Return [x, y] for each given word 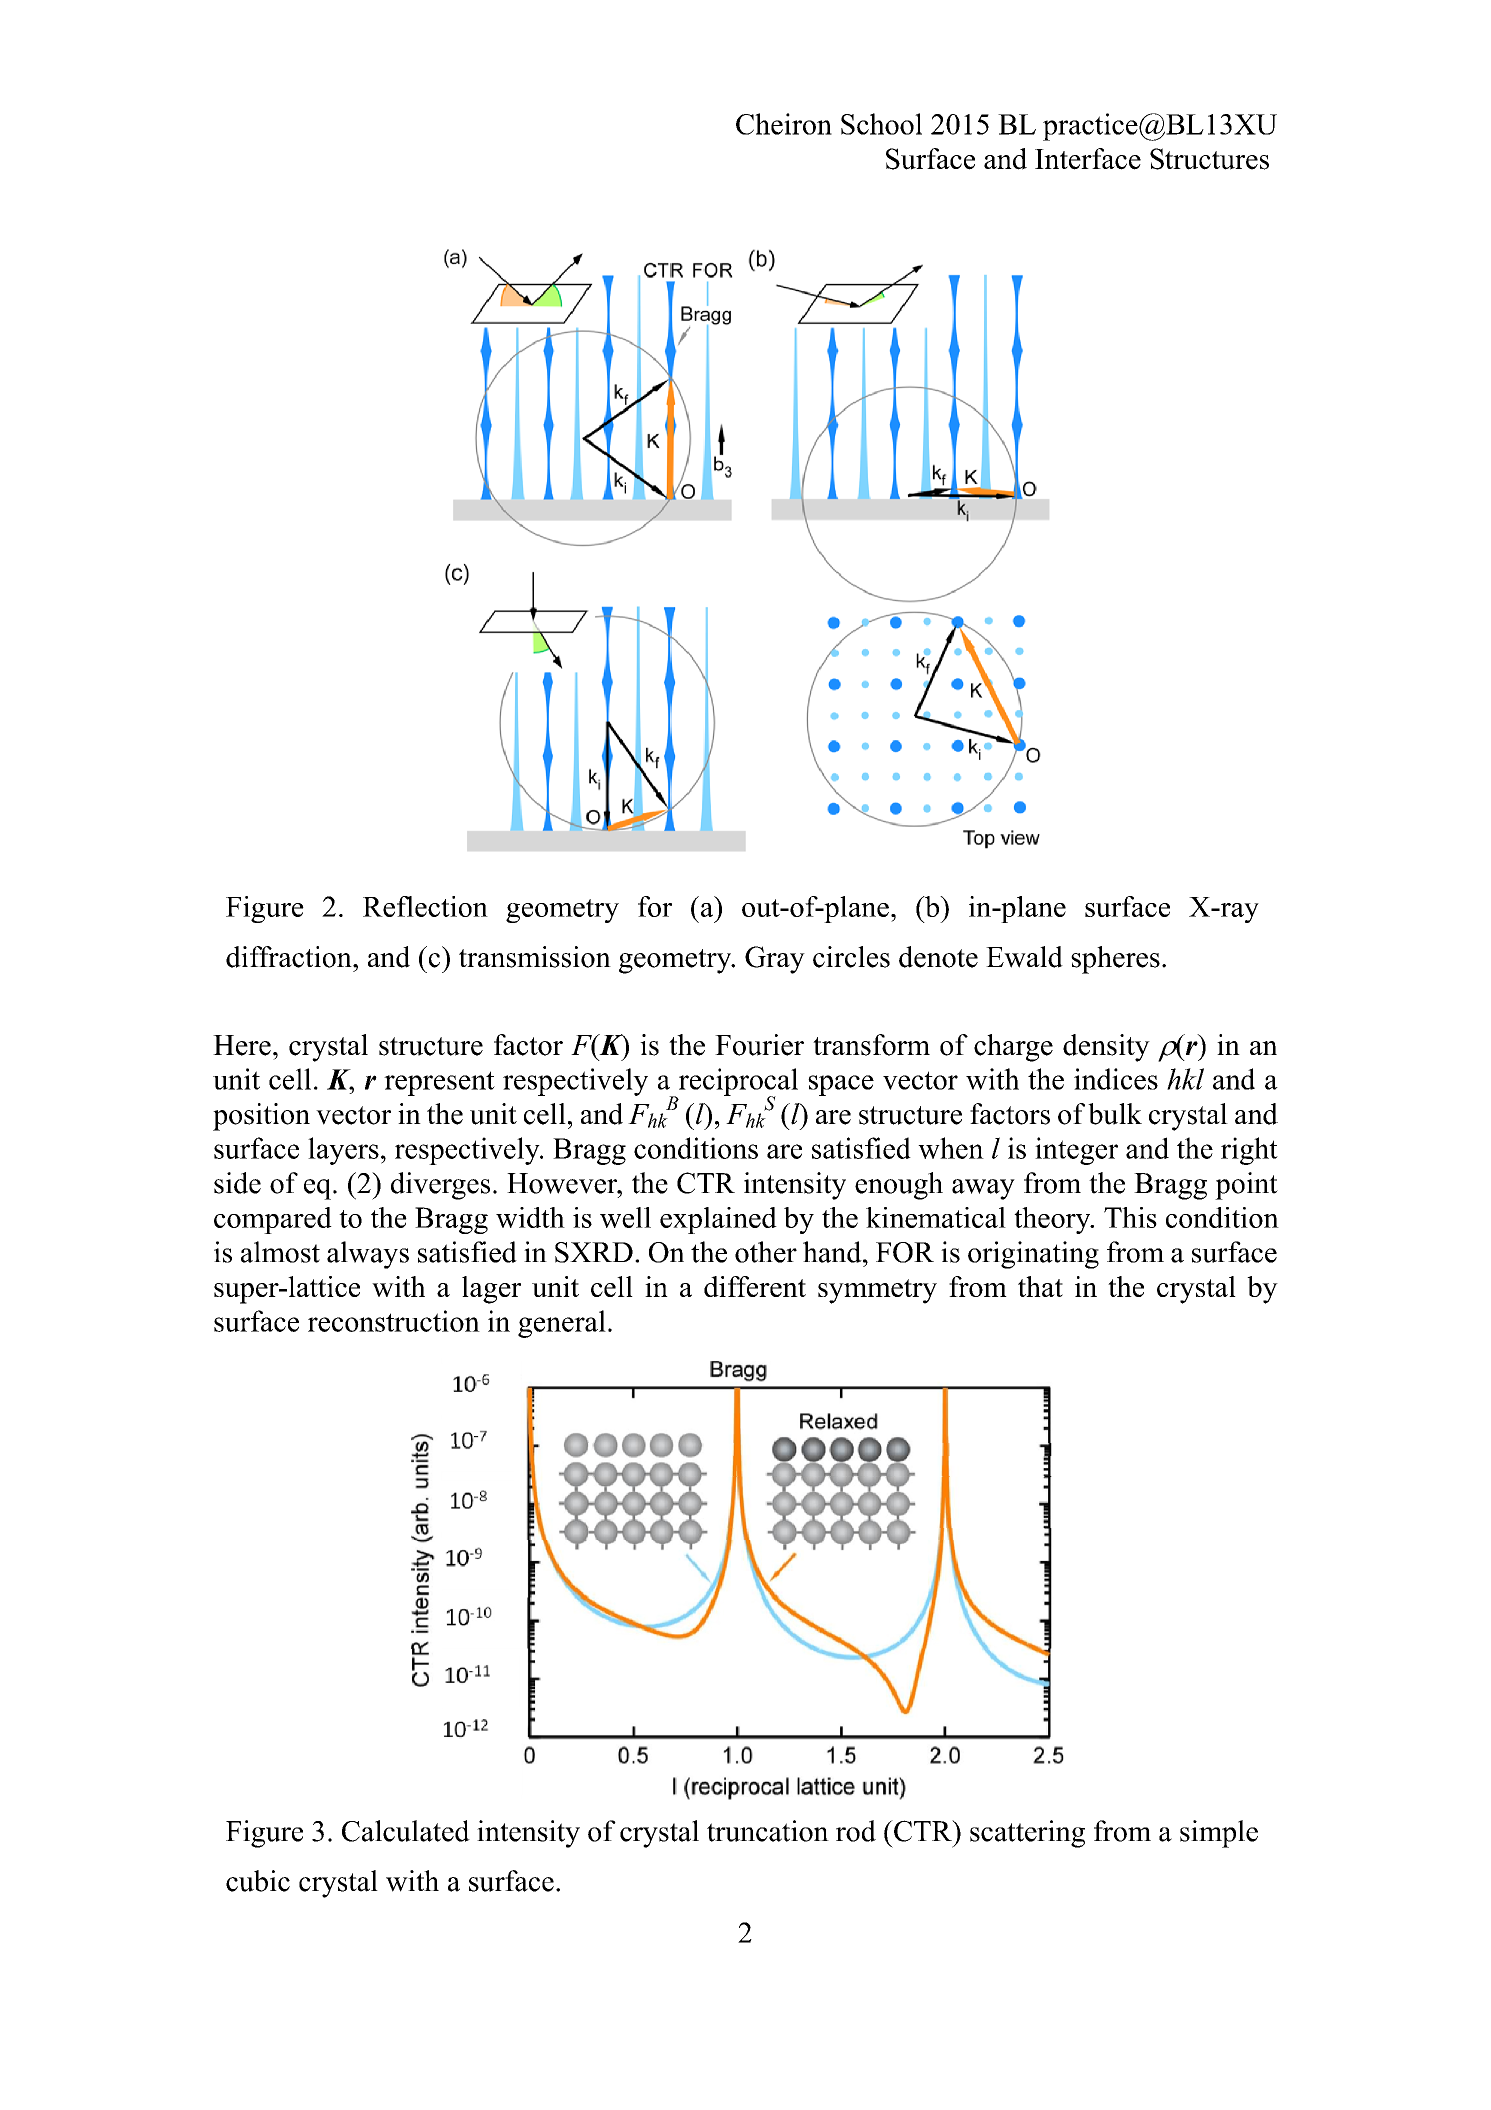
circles [851, 957]
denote [938, 957]
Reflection [425, 906]
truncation [768, 1831]
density [1106, 1048]
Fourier [759, 1045]
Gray [775, 960]
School [881, 124]
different [755, 1286]
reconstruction [394, 1321]
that [1040, 1286]
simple [1219, 1834]
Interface [1088, 159]
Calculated [406, 1831]
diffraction [290, 957]
